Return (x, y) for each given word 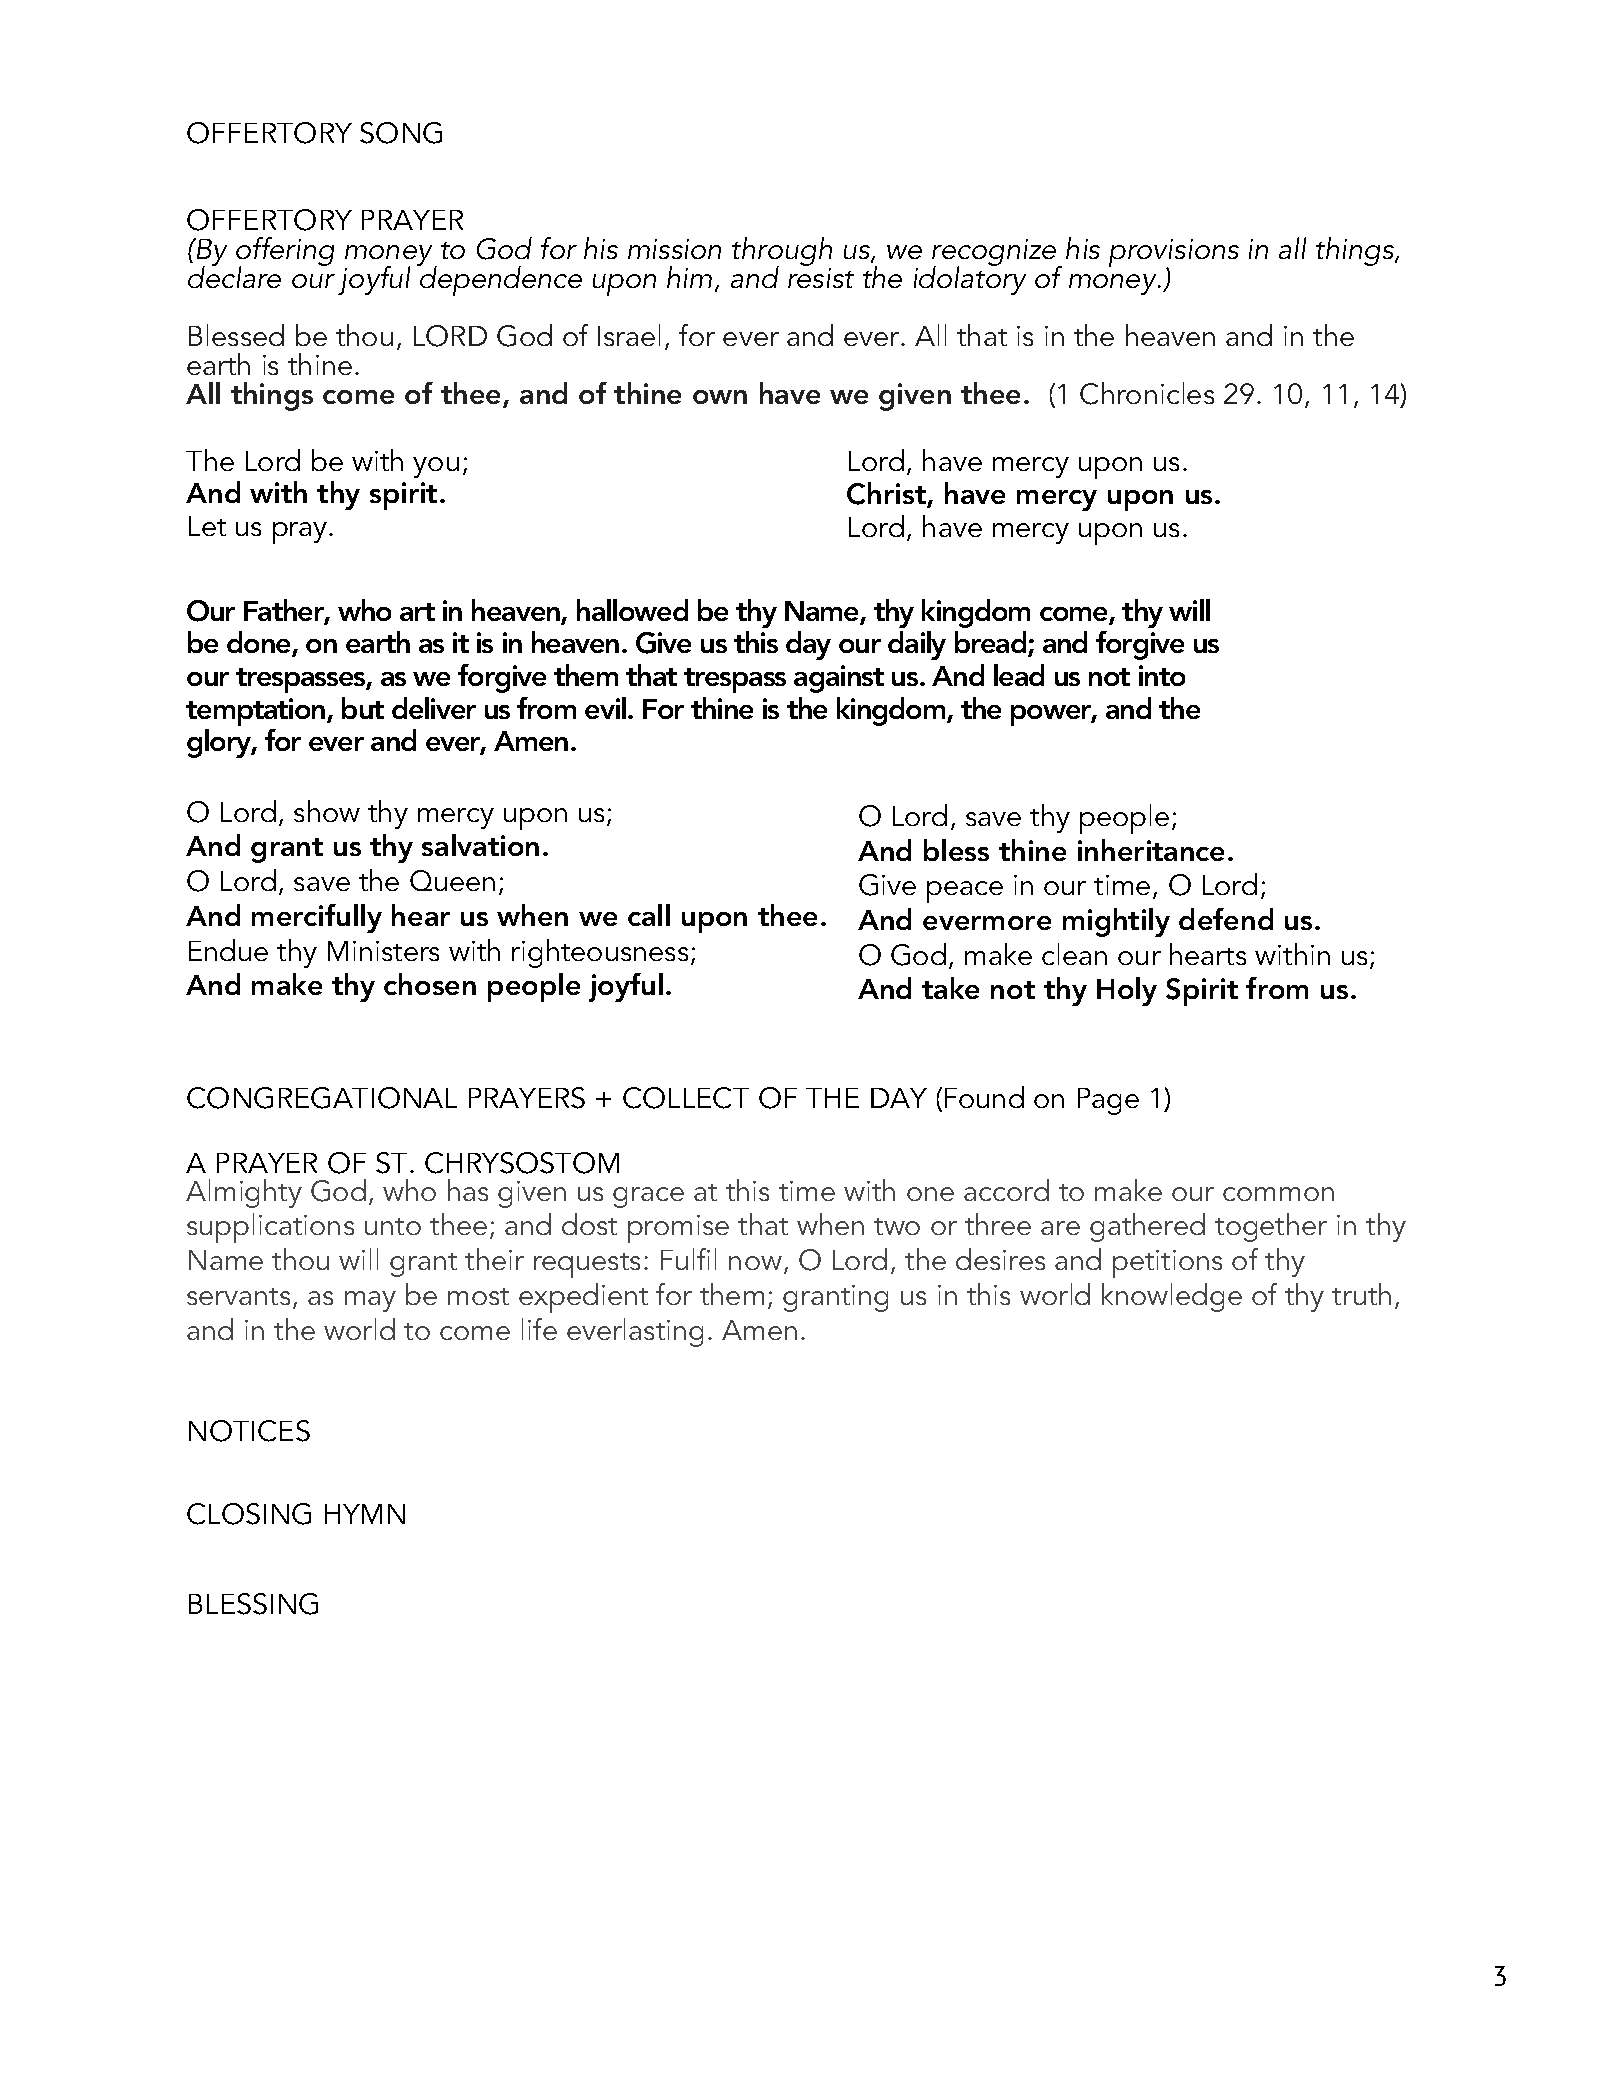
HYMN (365, 1514)
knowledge (1172, 1297)
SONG (401, 133)
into (1162, 675)
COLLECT (686, 1098)
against (839, 679)
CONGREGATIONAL (322, 1098)
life (539, 1329)
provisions (1174, 254)
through (782, 253)
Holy (1127, 991)
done (260, 644)
